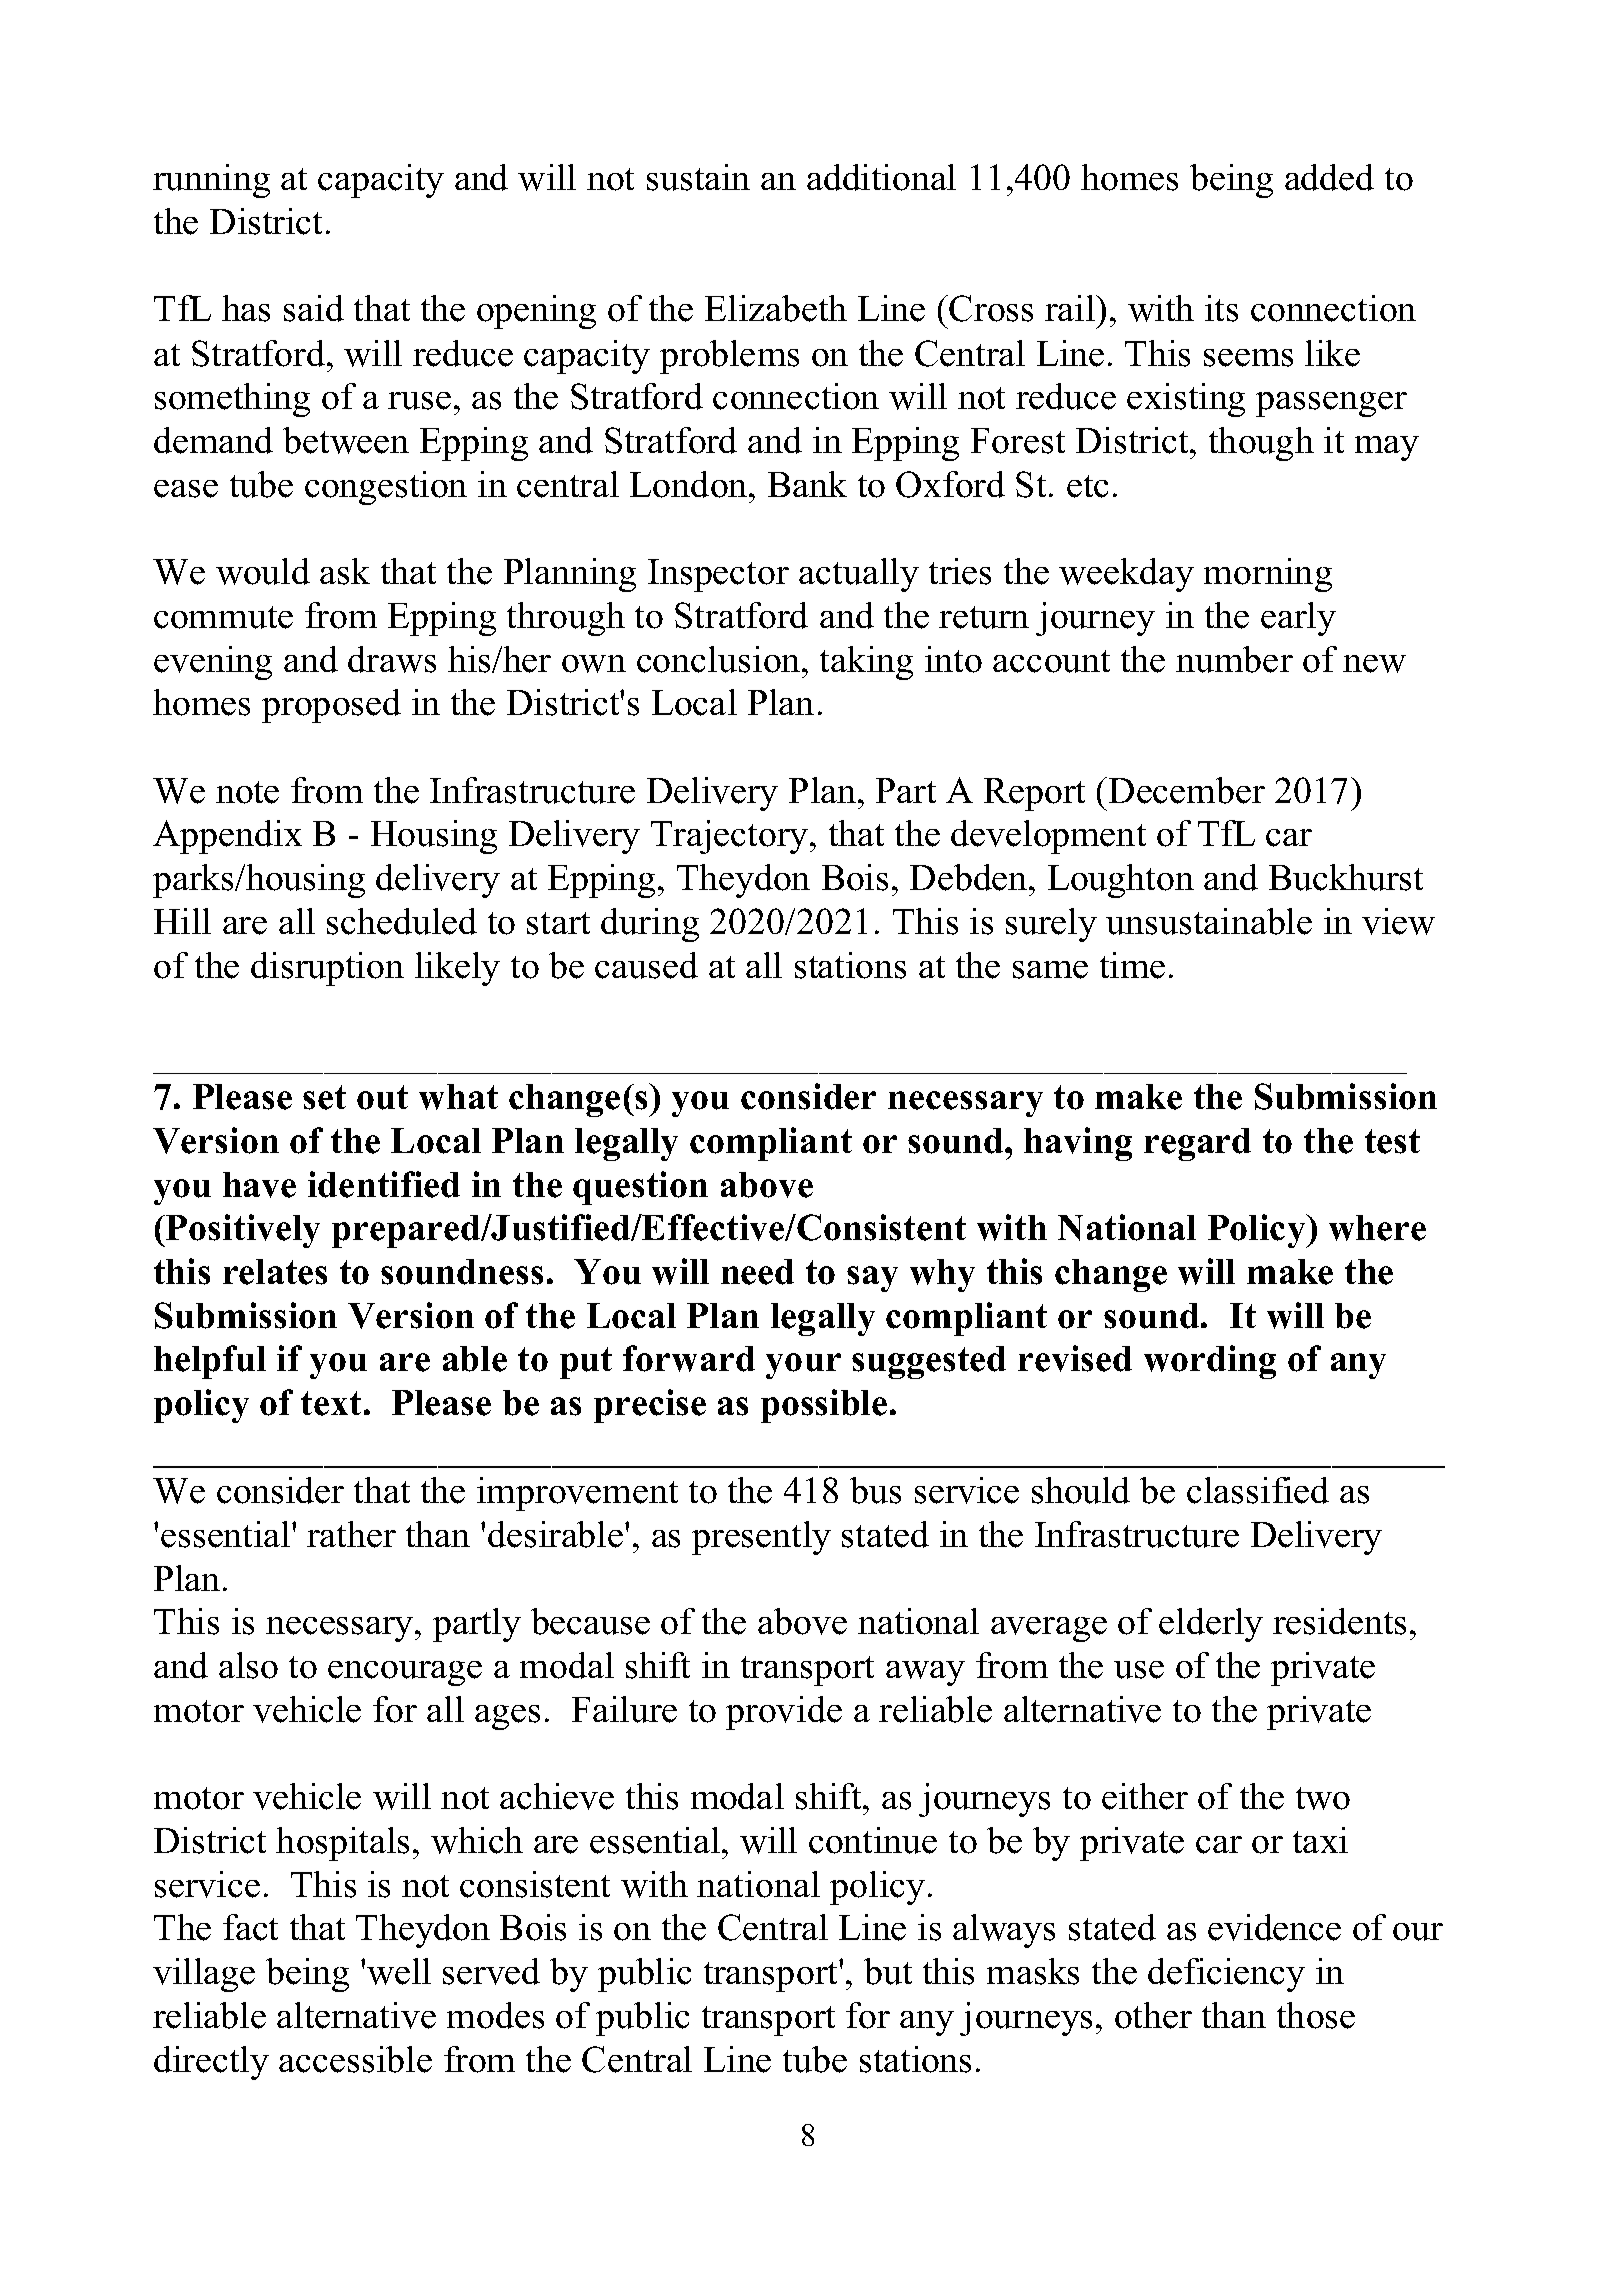  I want to click on but, so click(888, 1971).
